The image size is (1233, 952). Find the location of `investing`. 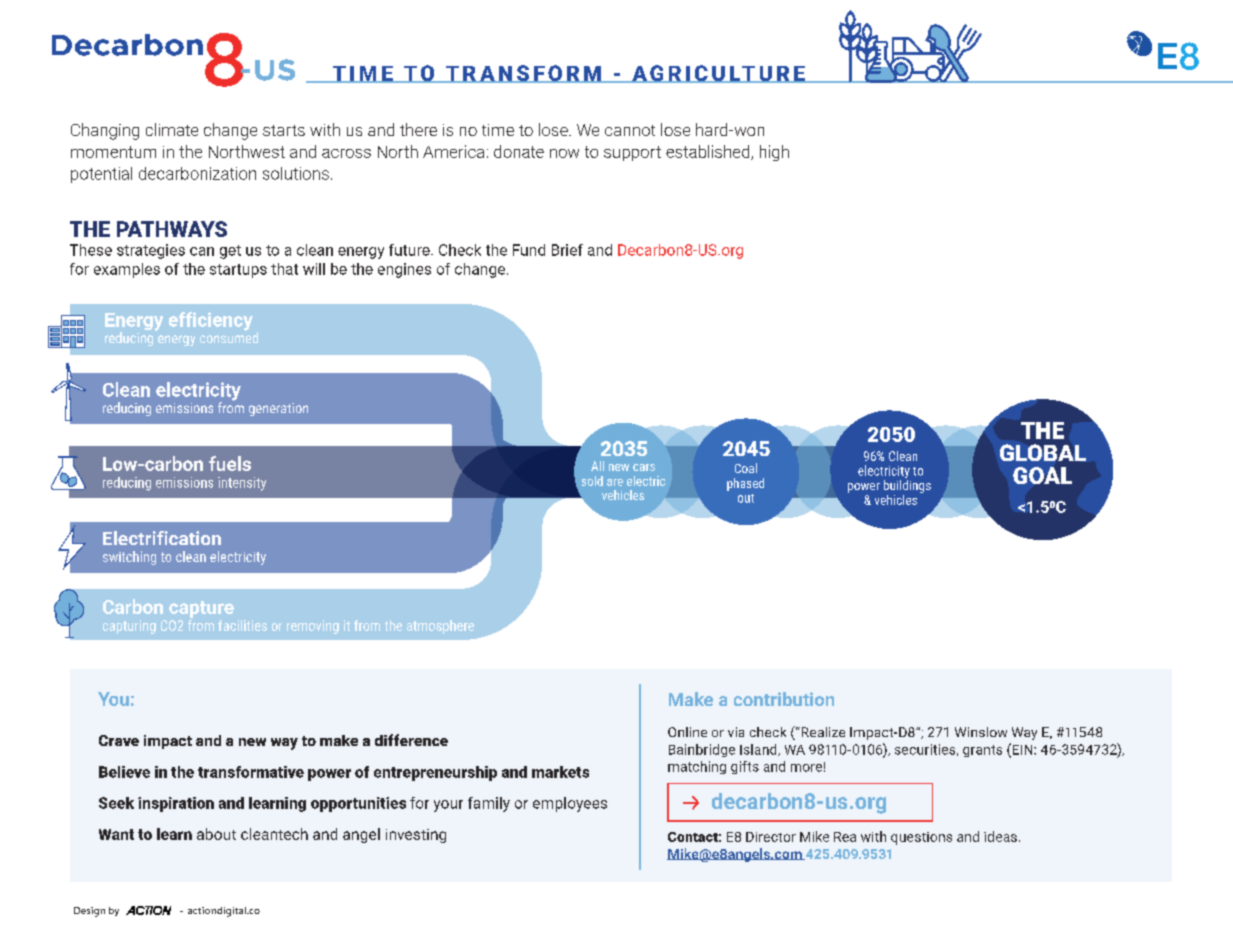

investing is located at coordinates (416, 836).
